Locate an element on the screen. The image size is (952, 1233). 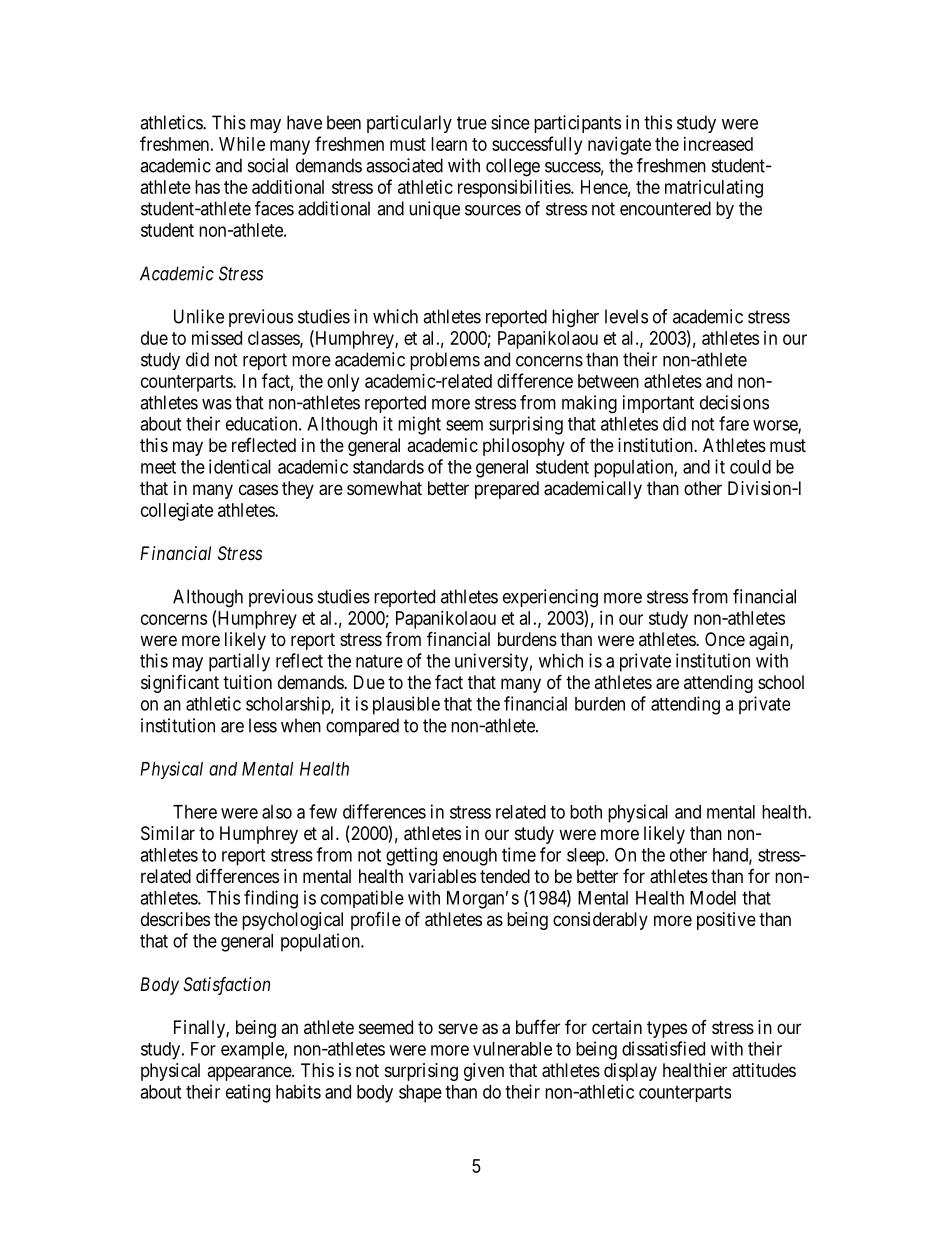
learn is located at coordinates (449, 144).
